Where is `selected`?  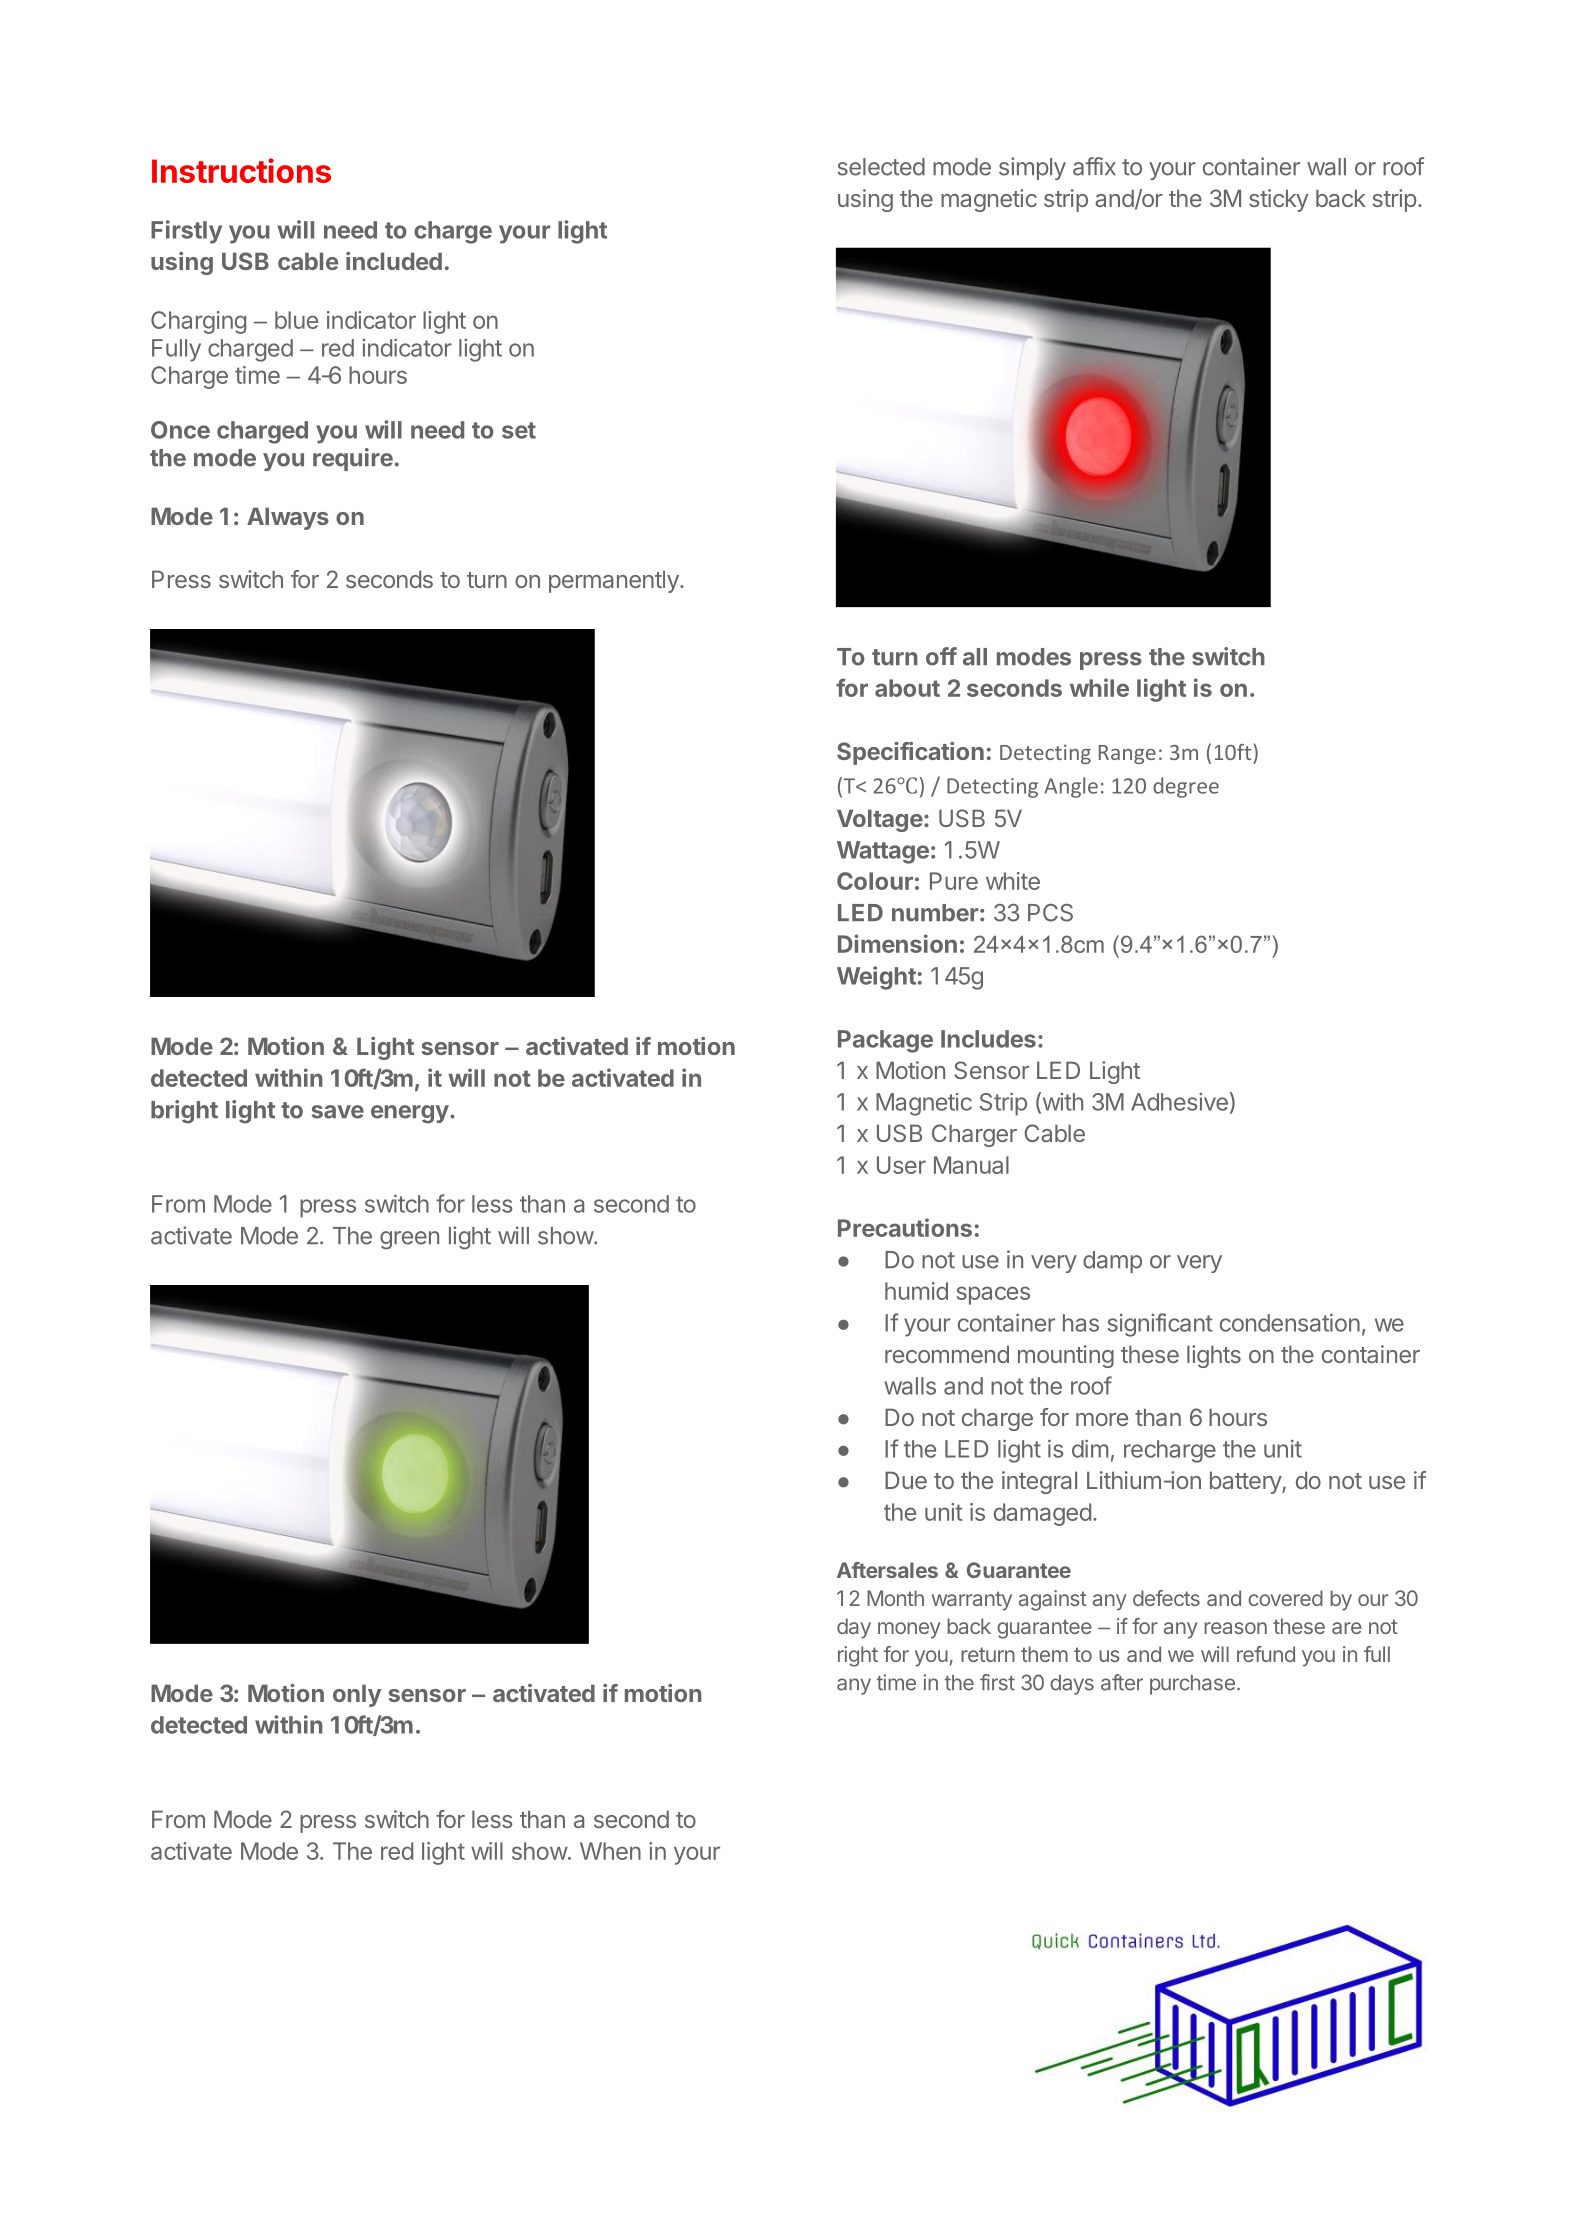
selected is located at coordinates (881, 167).
